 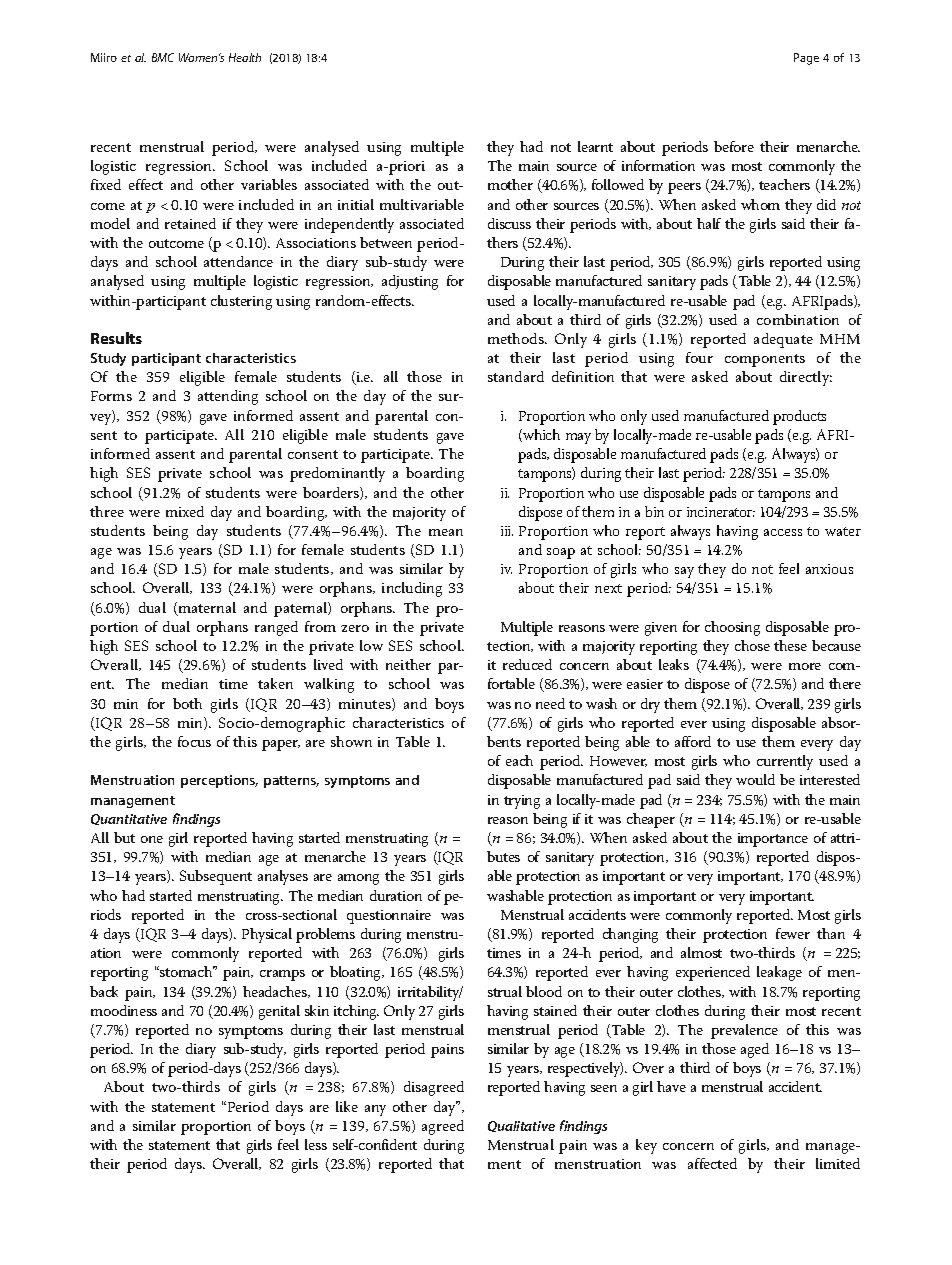 I want to click on learnt, so click(x=595, y=146).
